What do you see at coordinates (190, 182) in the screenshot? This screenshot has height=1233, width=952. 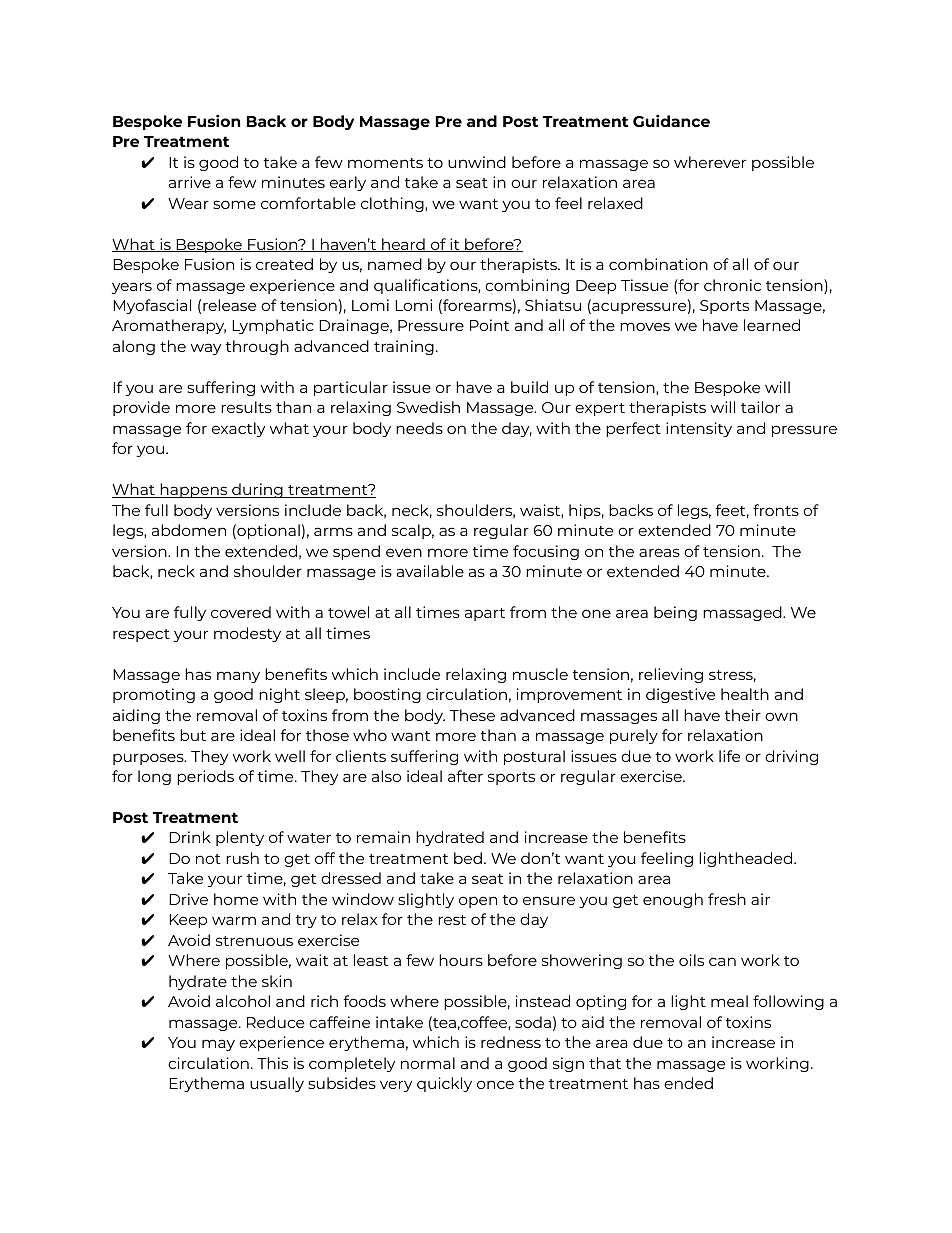 I see `arrive` at bounding box center [190, 182].
